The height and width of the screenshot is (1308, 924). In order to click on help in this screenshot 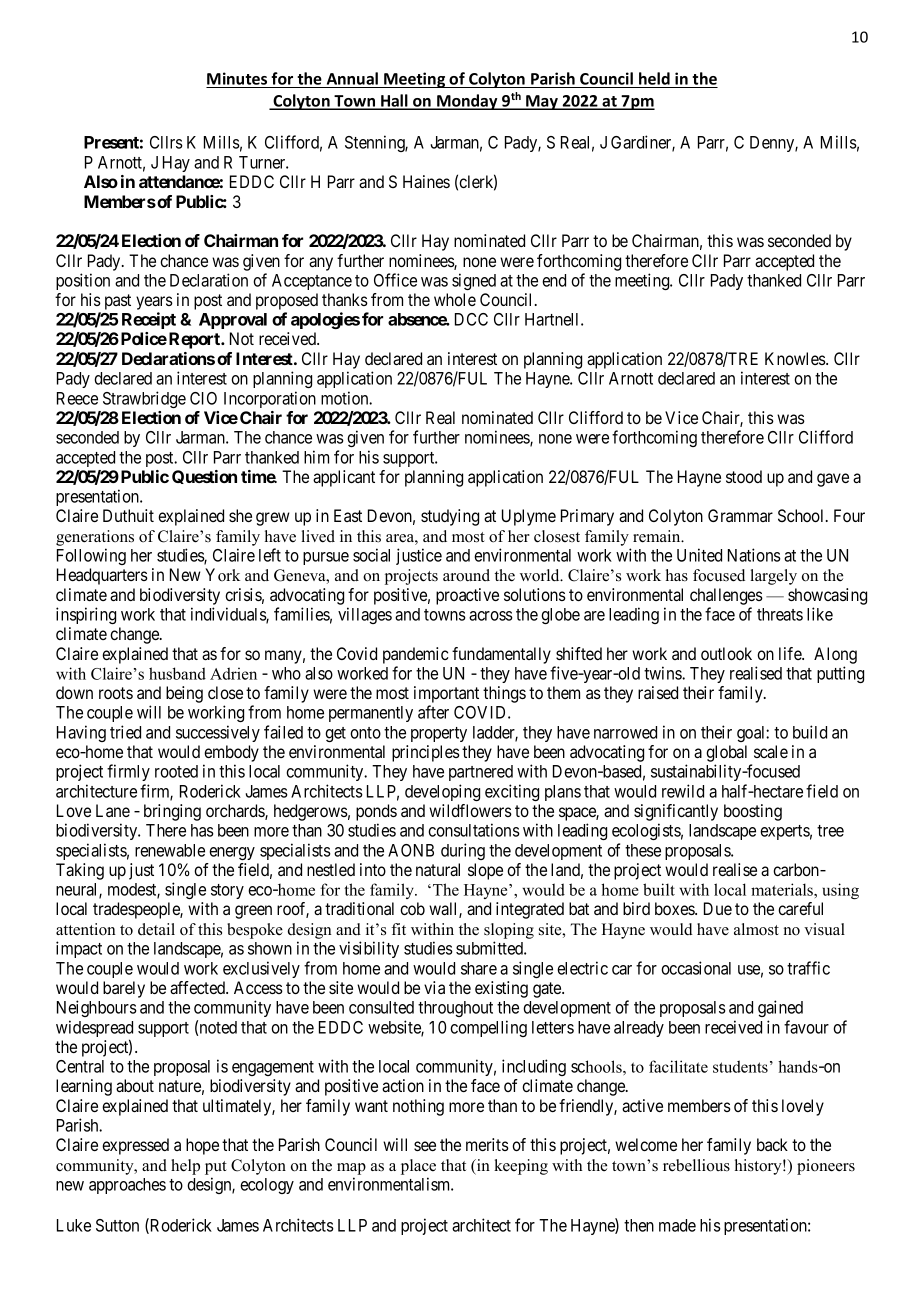, I will do `click(185, 1167)`.
